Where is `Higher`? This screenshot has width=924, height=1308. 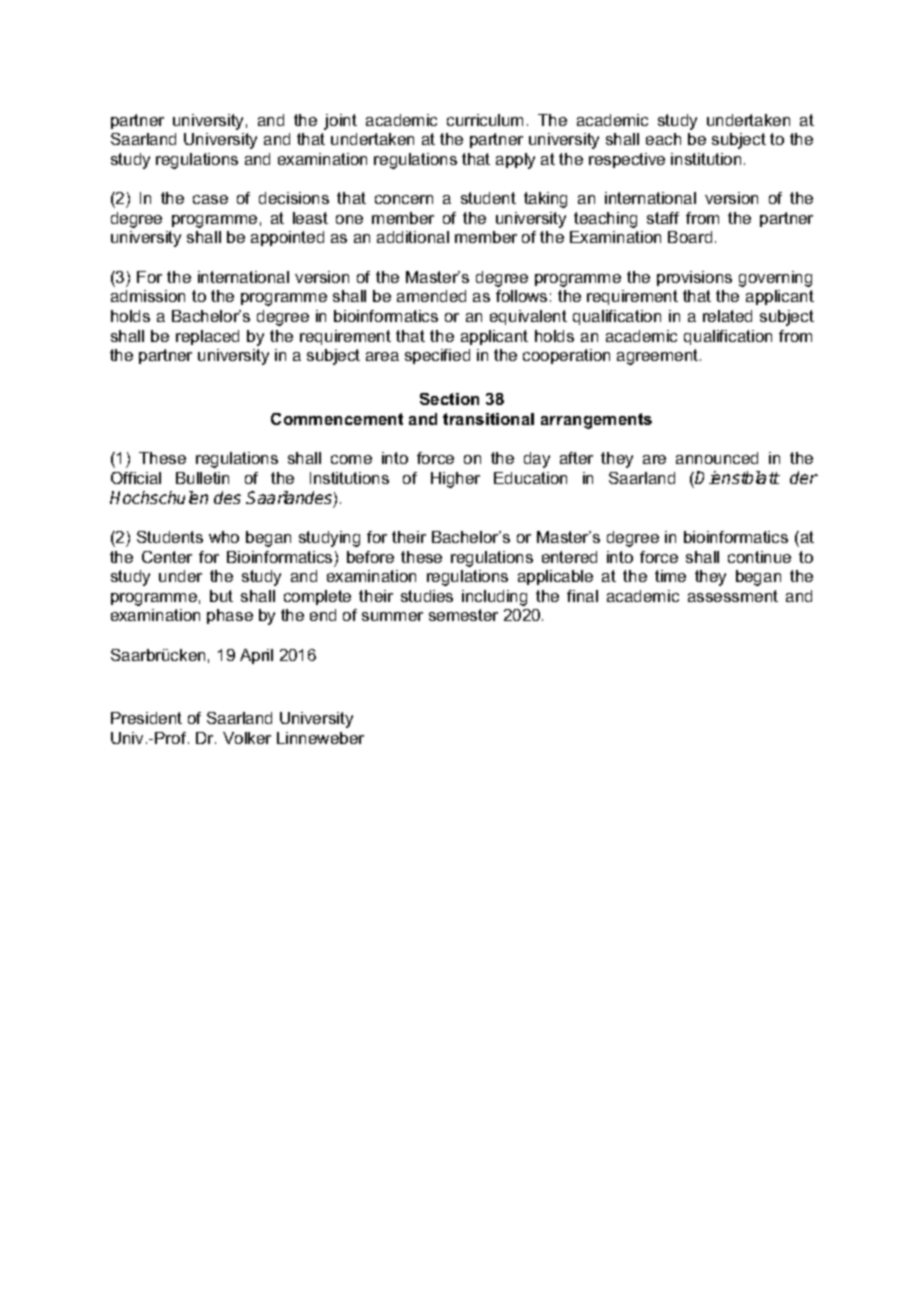
Higher is located at coordinates (455, 480).
